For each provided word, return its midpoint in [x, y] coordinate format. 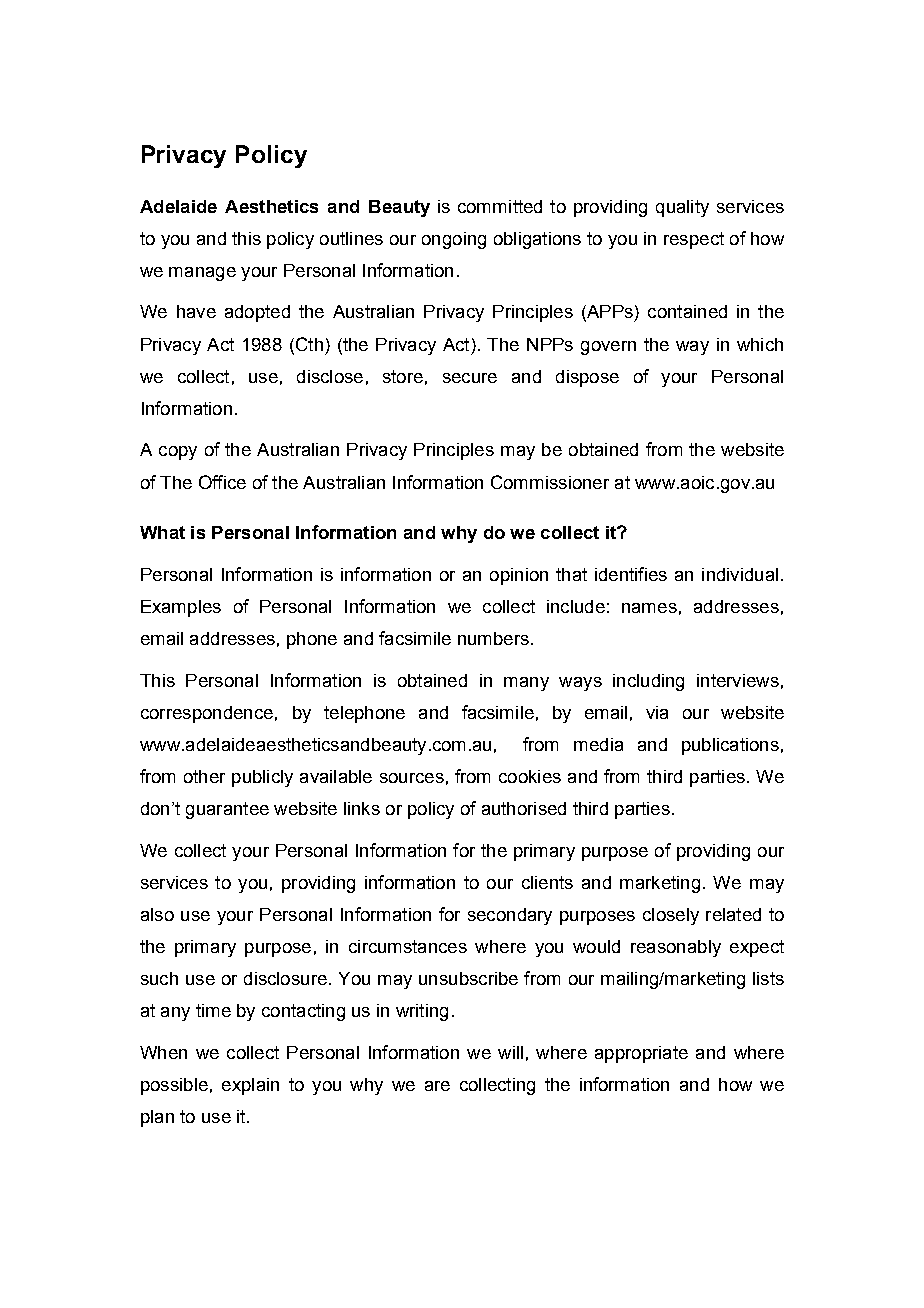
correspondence [207, 714]
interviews [738, 680]
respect [694, 240]
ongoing [454, 240]
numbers [493, 638]
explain [250, 1086]
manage [202, 274]
